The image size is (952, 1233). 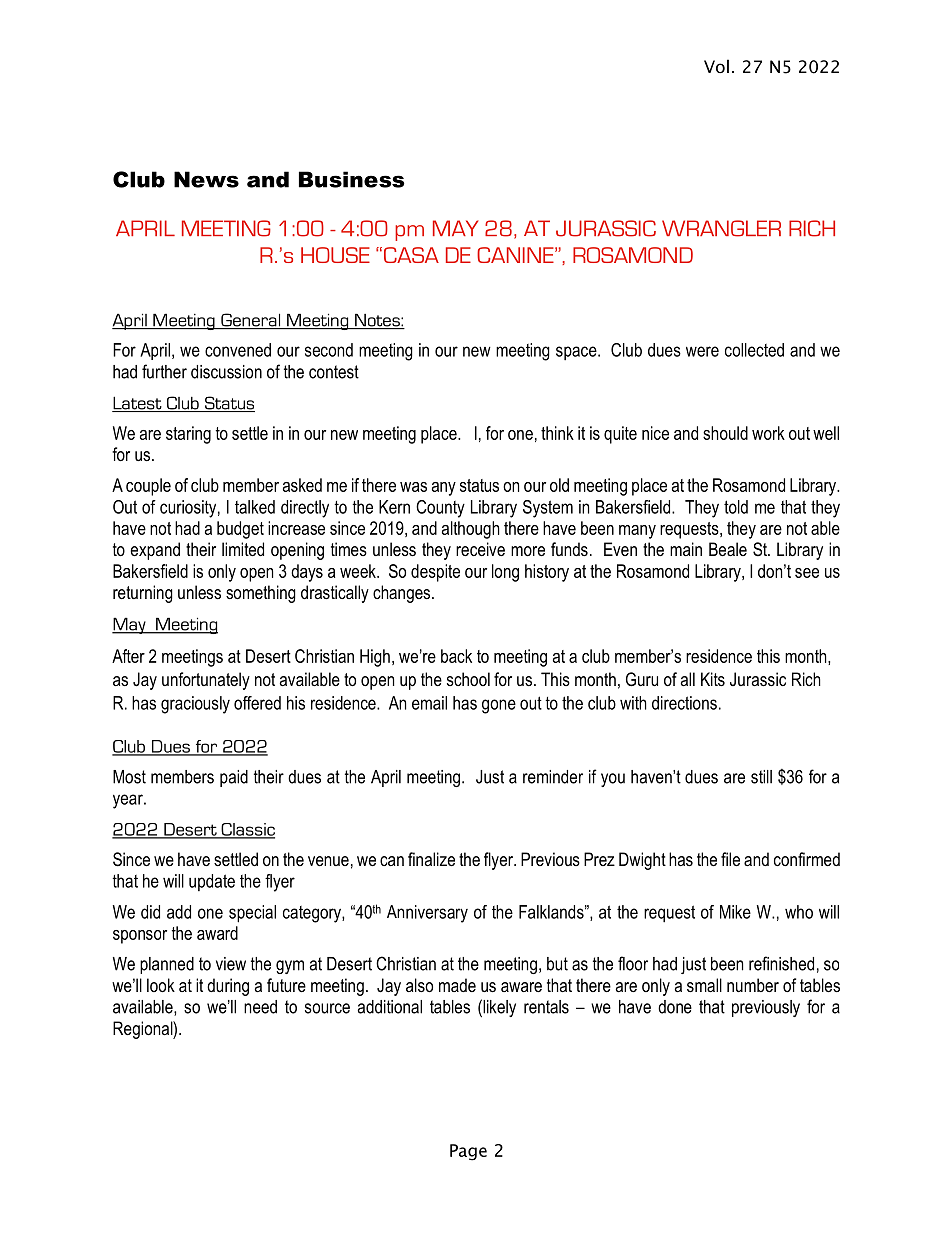 What do you see at coordinates (557, 433) in the screenshot?
I see `think` at bounding box center [557, 433].
